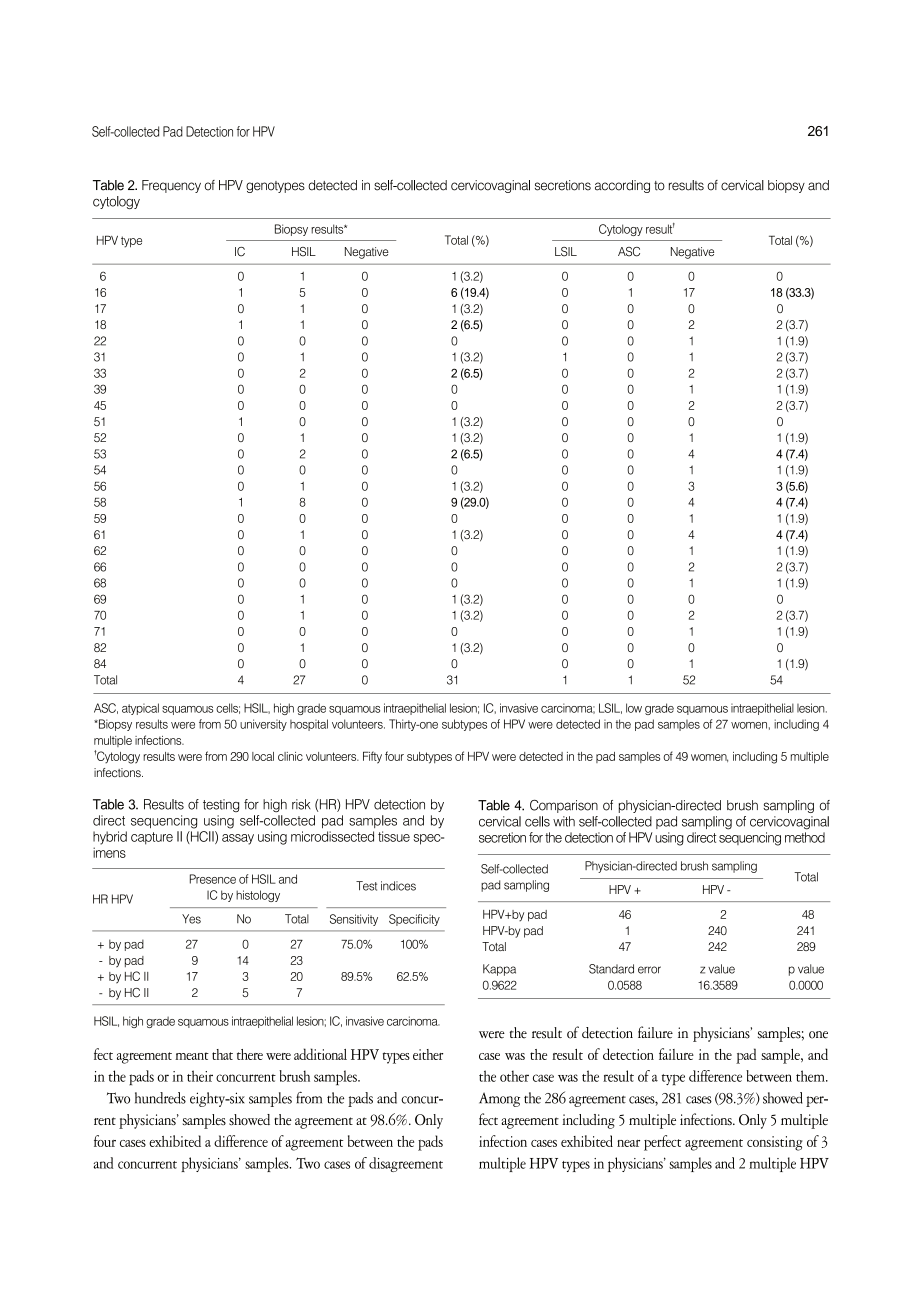 This page has width=924, height=1307. Describe the element at coordinates (263, 725) in the page. I see `university` at that location.
